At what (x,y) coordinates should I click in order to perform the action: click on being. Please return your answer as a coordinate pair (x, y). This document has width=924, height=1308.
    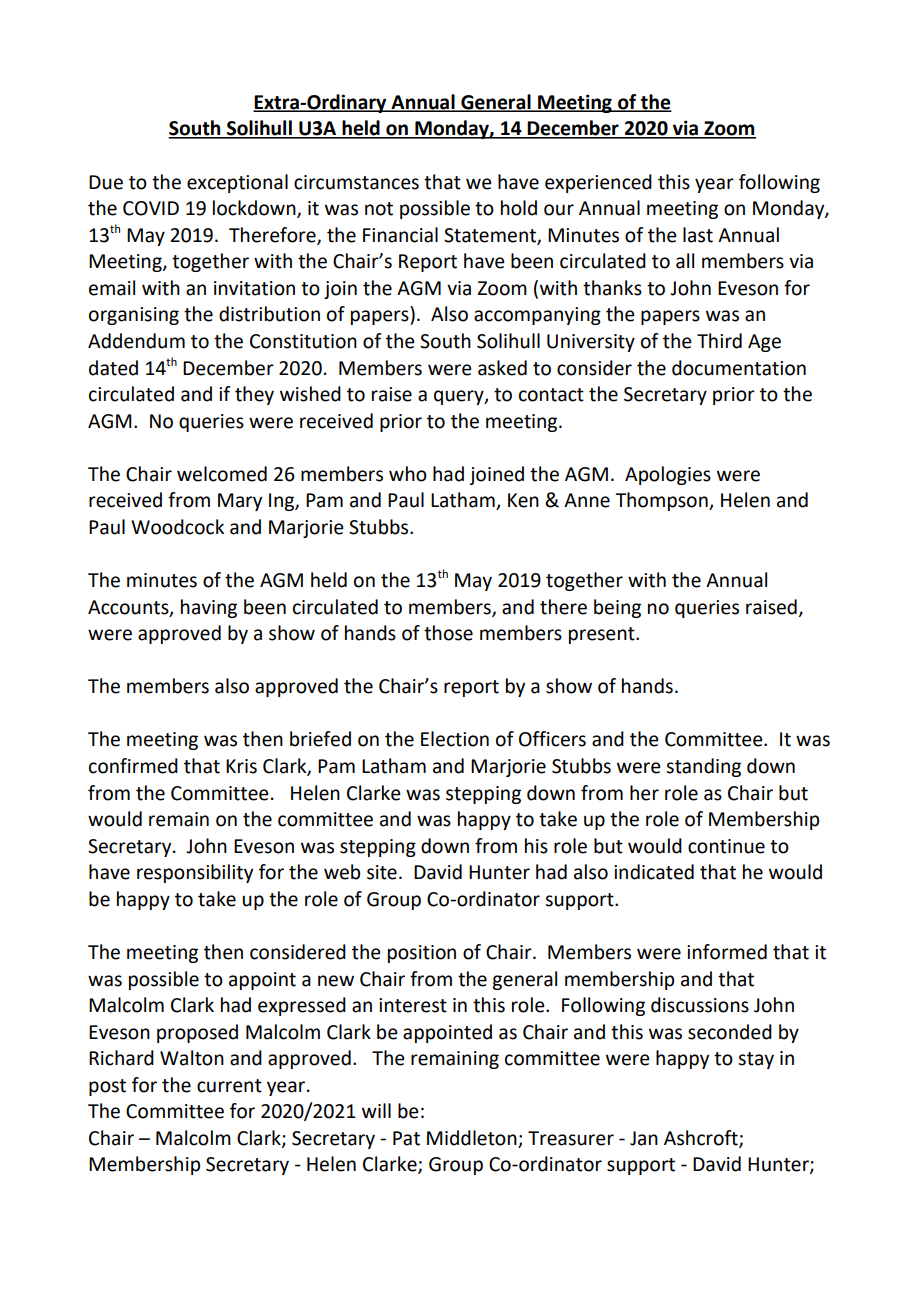
    Looking at the image, I should click on (617, 608).
